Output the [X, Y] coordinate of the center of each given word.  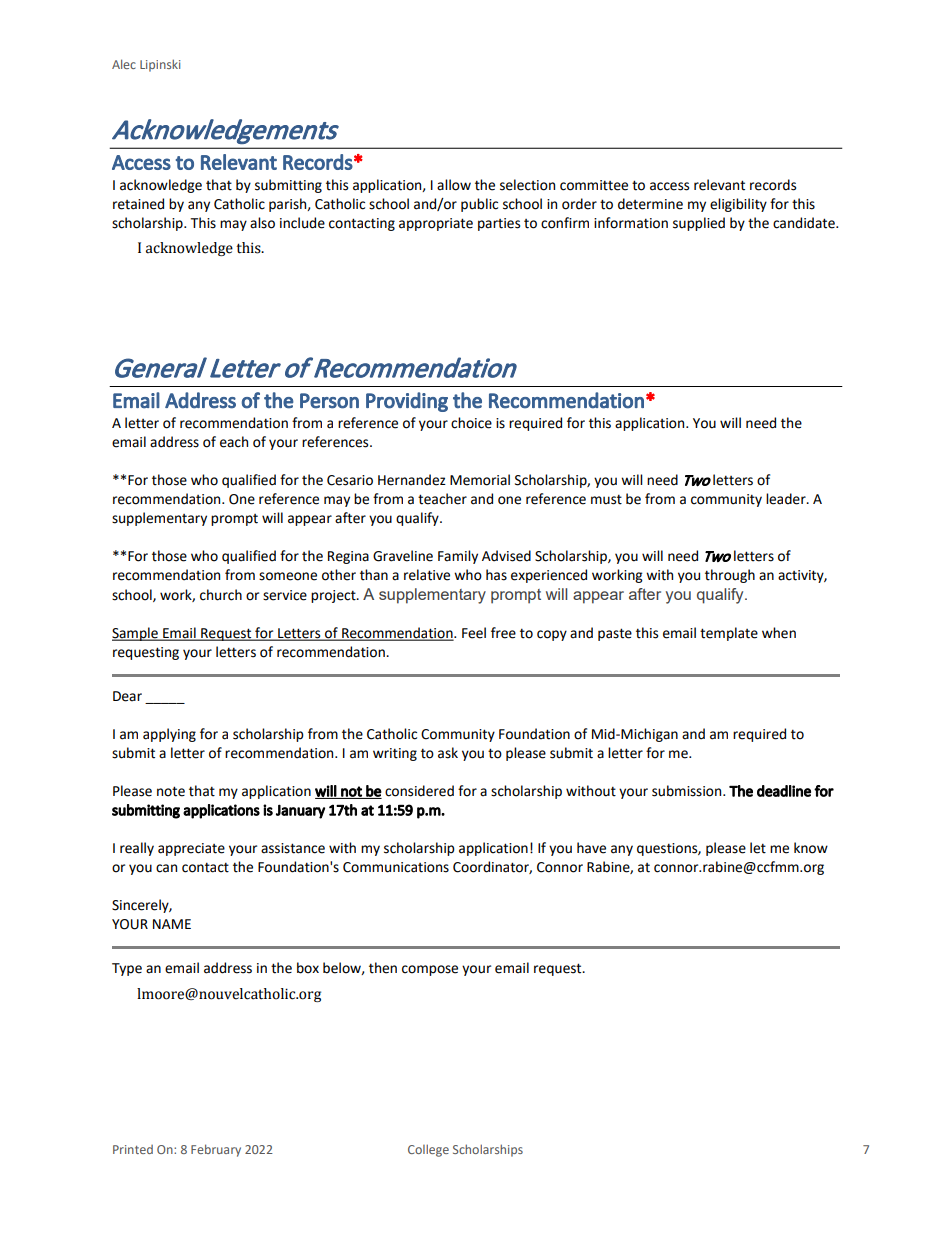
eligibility [738, 205]
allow [454, 185]
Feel [474, 633]
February [216, 1150]
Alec [124, 64]
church [221, 595]
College [428, 1150]
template [729, 634]
